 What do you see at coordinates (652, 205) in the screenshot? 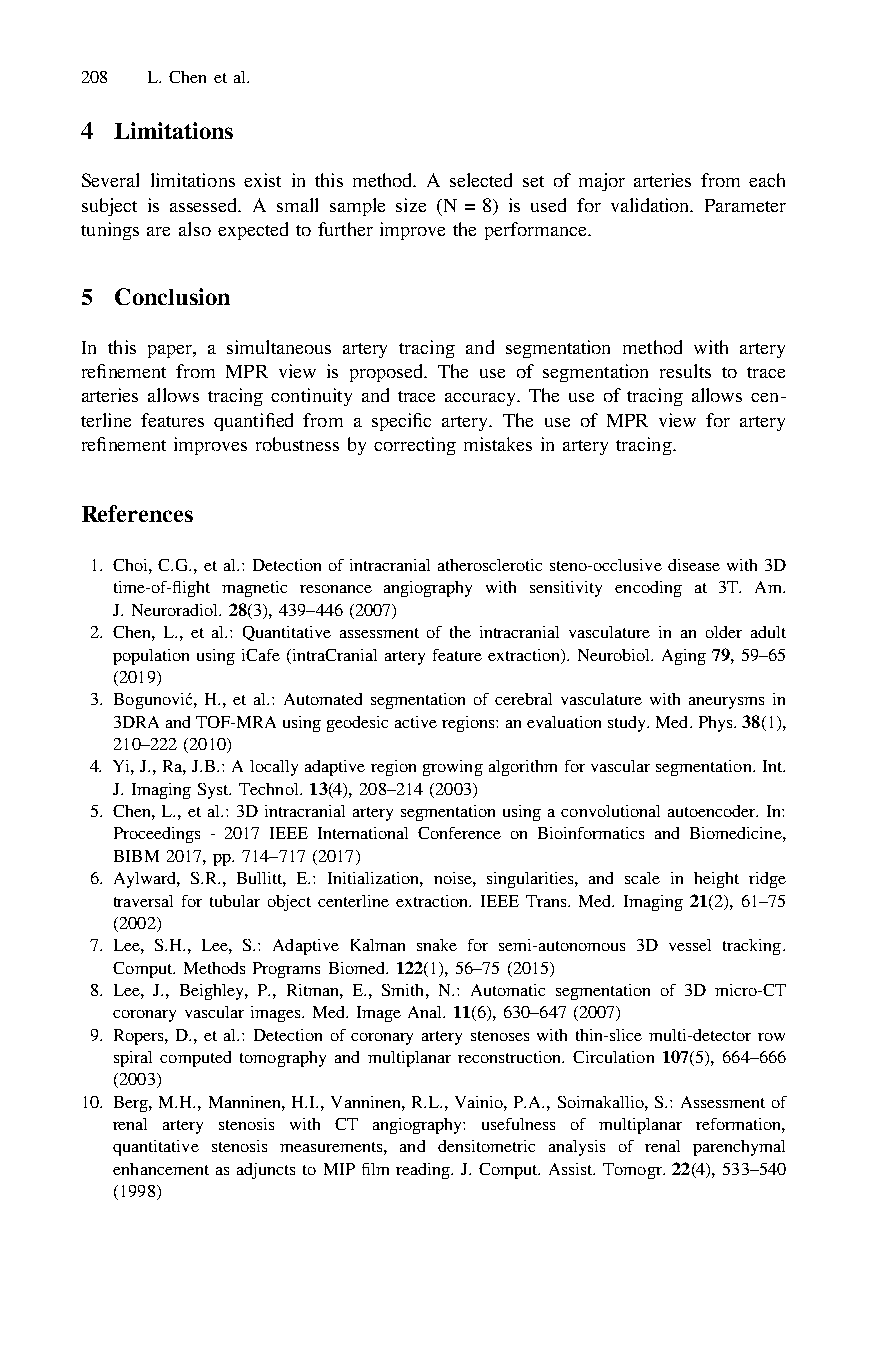
I see `validation` at bounding box center [652, 205].
